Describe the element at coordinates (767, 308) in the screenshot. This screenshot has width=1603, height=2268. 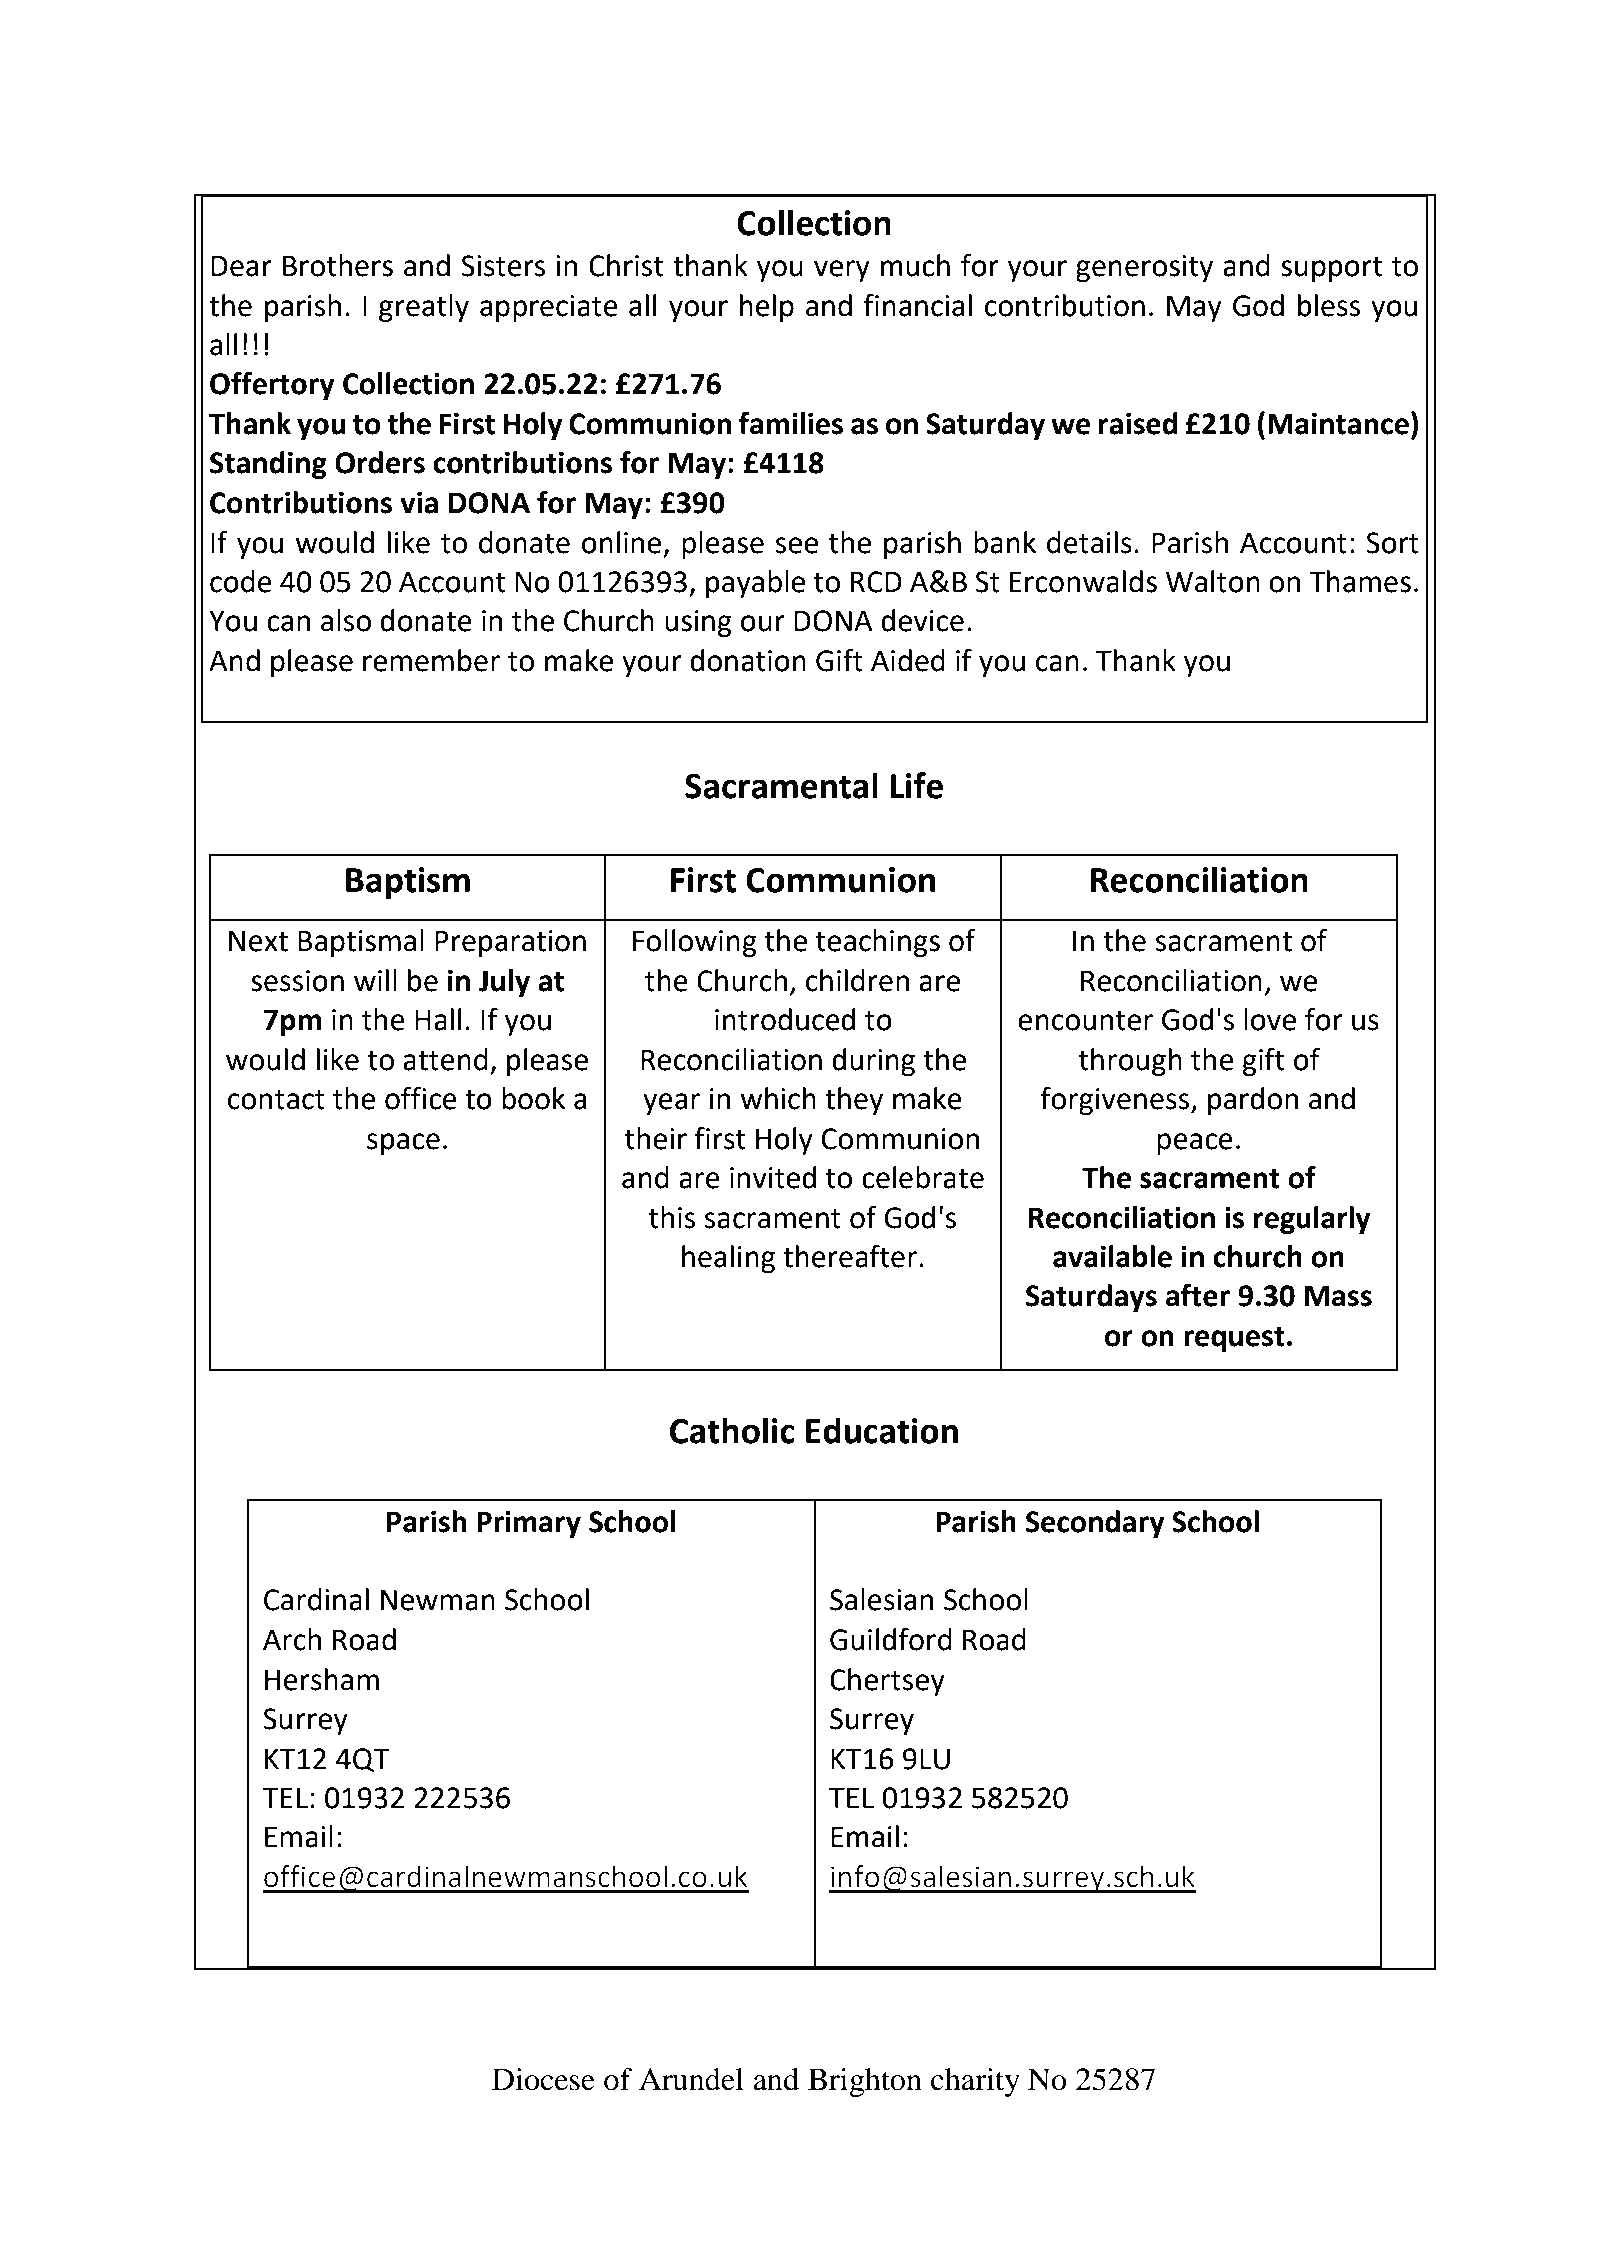
I see `help` at that location.
